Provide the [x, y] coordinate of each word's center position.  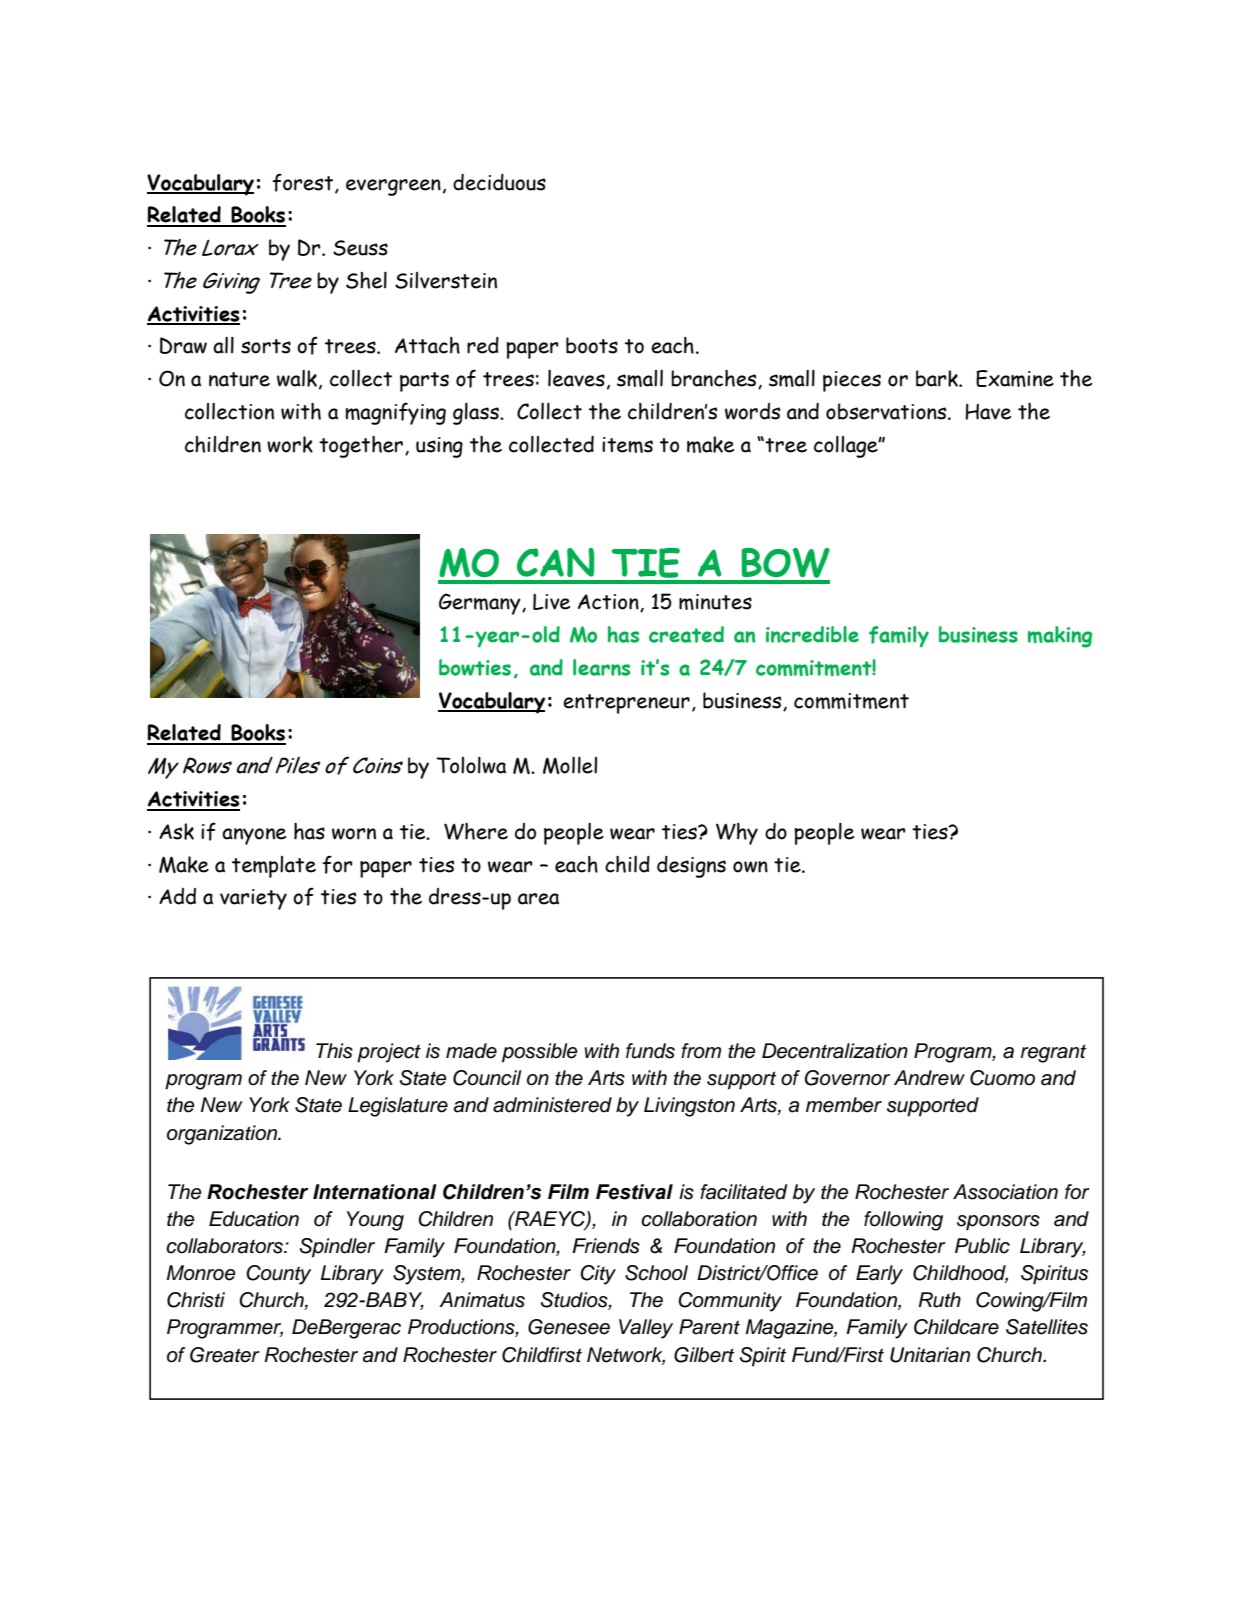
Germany [481, 604]
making [1060, 637]
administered [552, 1105]
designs [691, 867]
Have [988, 412]
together [361, 447]
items [627, 445]
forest [304, 183]
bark [938, 378]
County [278, 1275]
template [274, 867]
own [750, 867]
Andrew [929, 1078]
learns [601, 667]
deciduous [499, 182]
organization [223, 1135]
